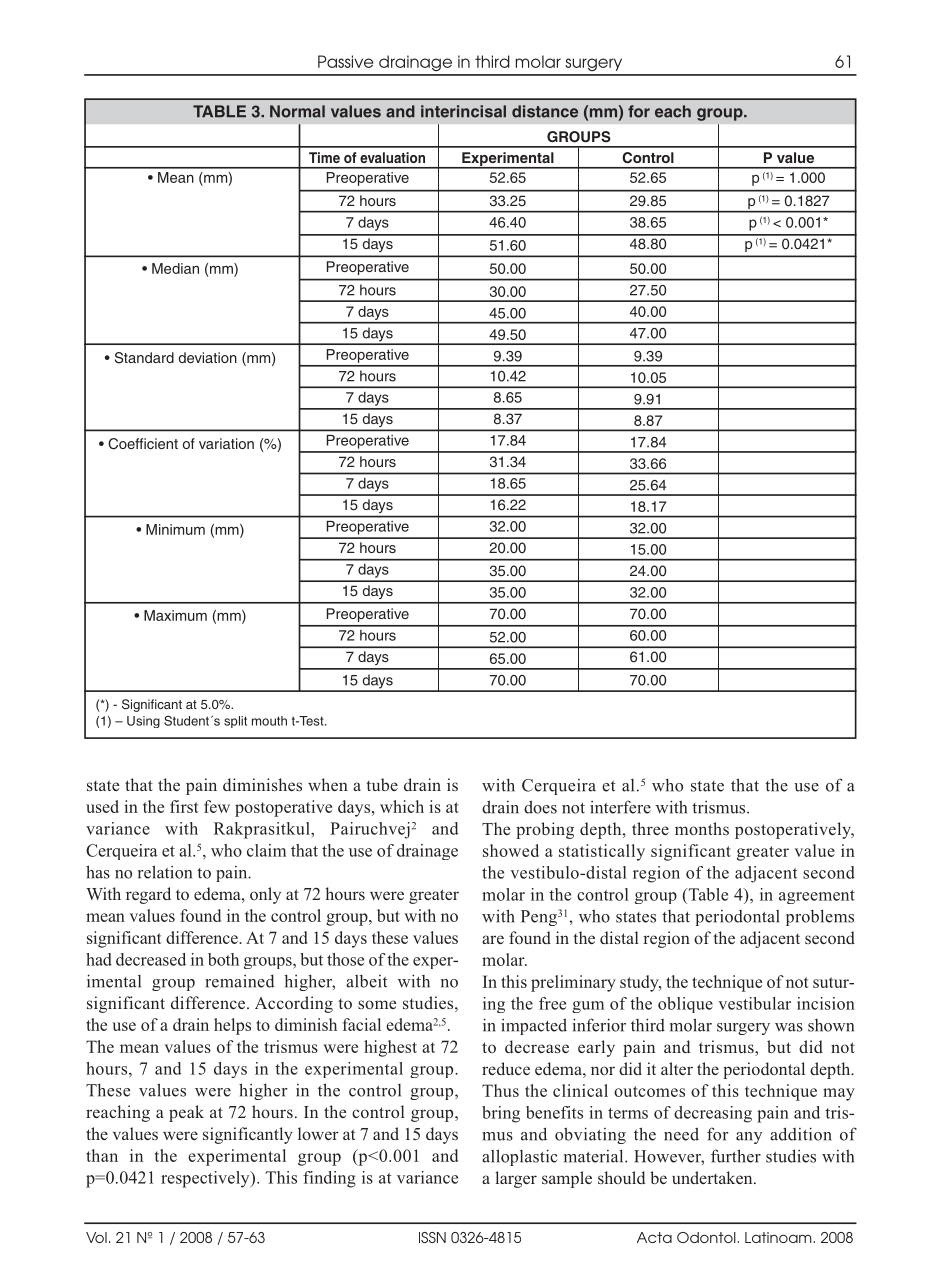 The width and height of the screenshot is (936, 1288). I want to click on deviation, so click(208, 357).
